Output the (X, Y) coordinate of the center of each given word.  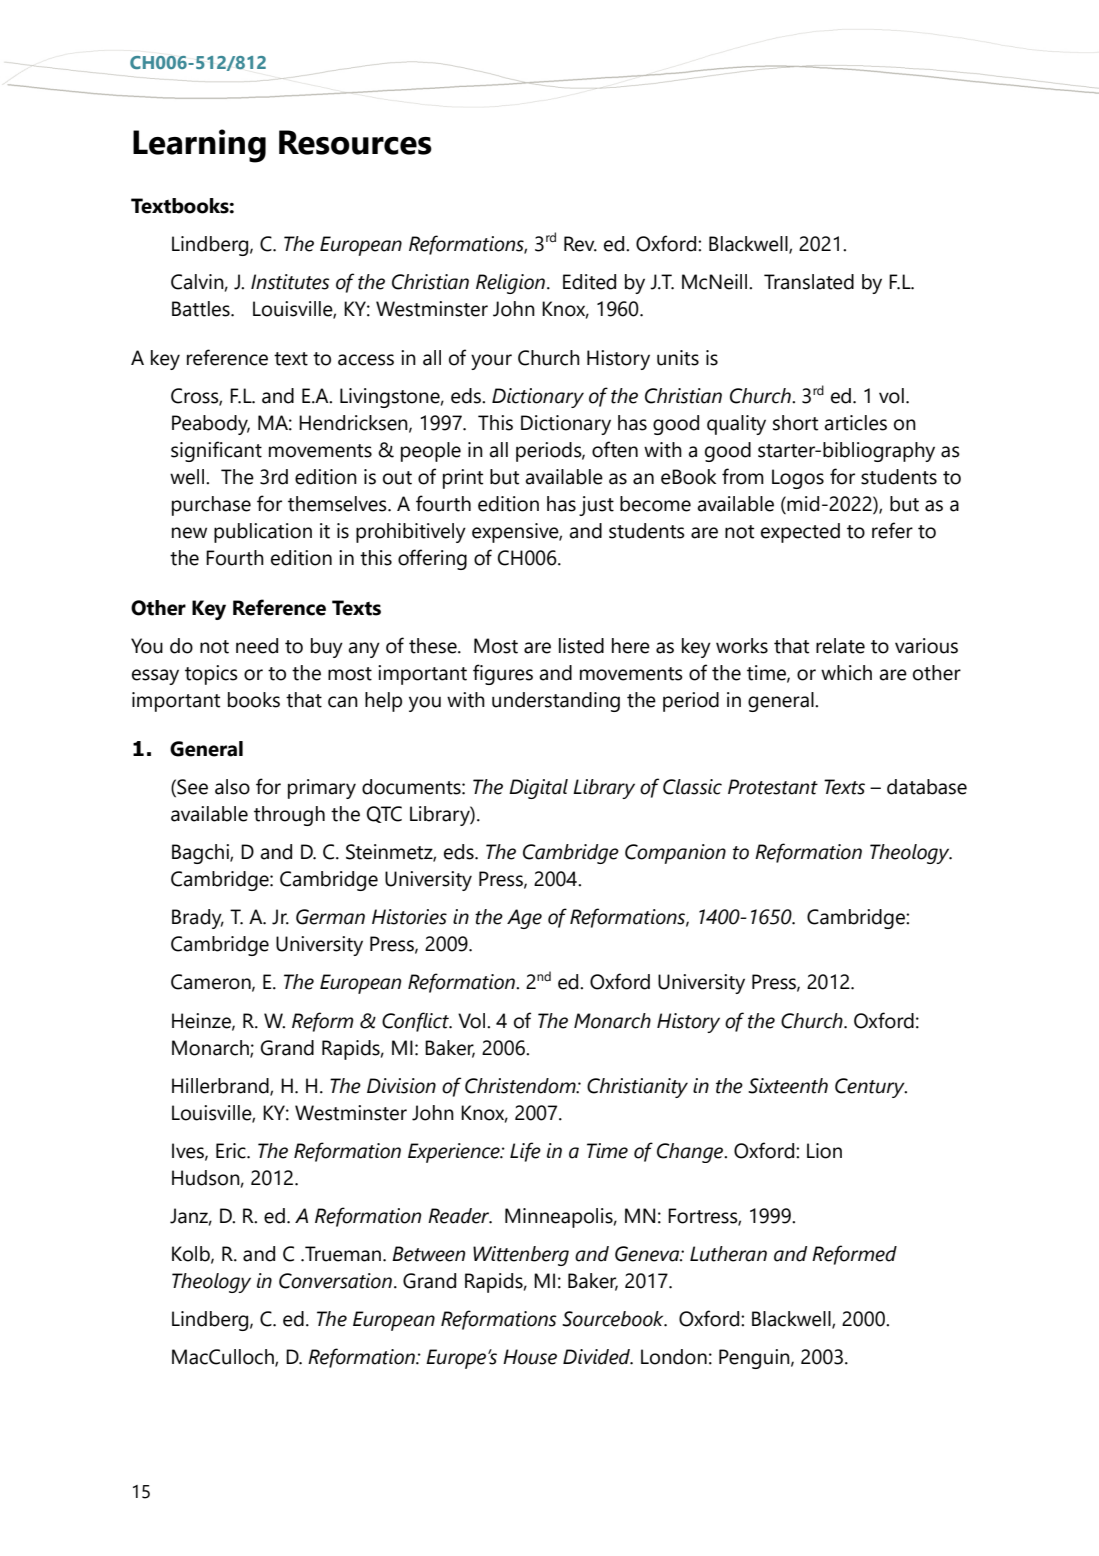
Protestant (773, 787)
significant (216, 451)
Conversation (335, 1281)
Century (871, 1088)
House (530, 1357)
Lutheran (728, 1254)
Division (401, 1086)
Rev (580, 244)
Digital (538, 789)
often (615, 449)
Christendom (521, 1086)
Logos (798, 479)
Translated (809, 282)
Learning (199, 146)
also (232, 787)
